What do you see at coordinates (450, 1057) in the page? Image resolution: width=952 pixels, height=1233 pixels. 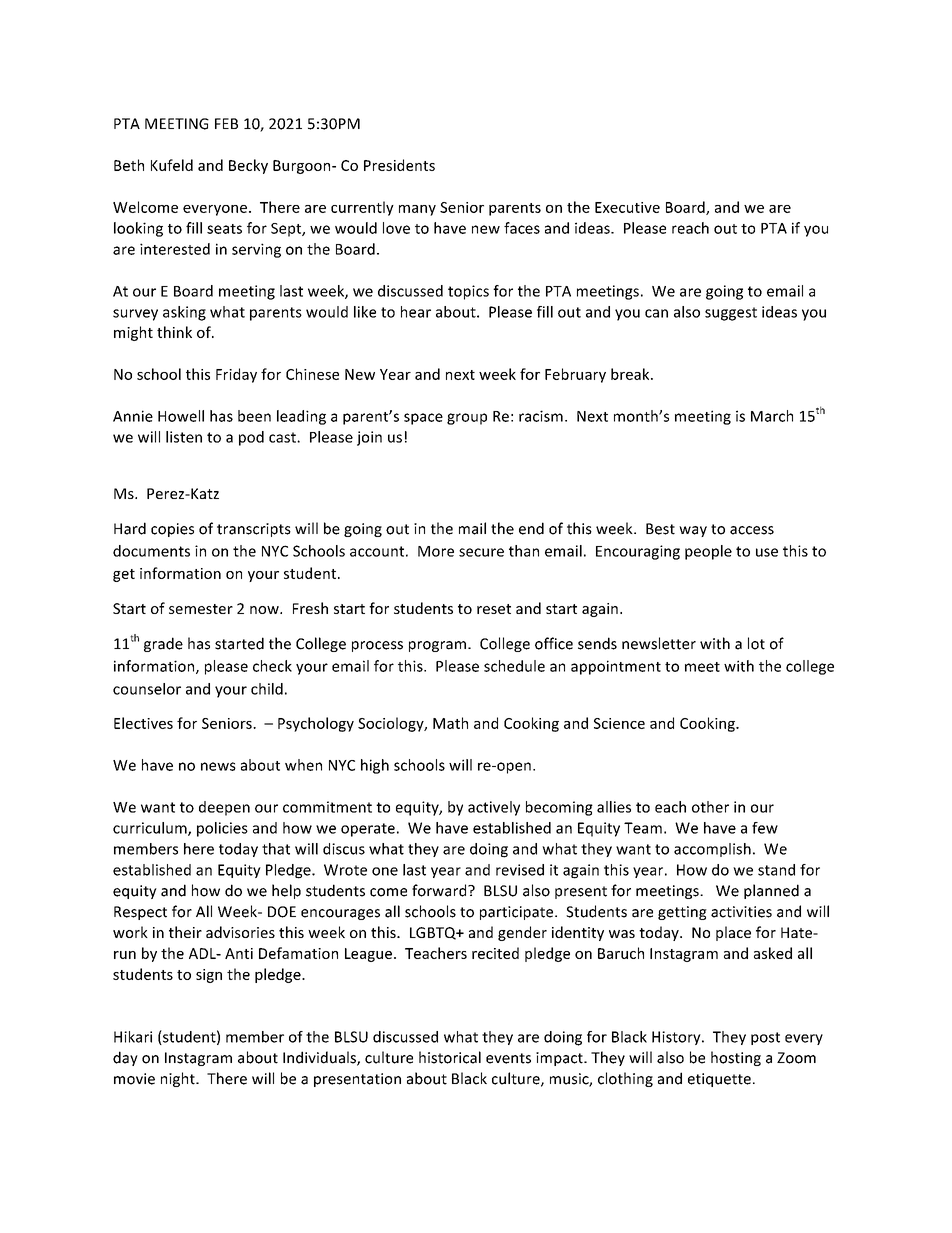 I see `historical` at bounding box center [450, 1057].
